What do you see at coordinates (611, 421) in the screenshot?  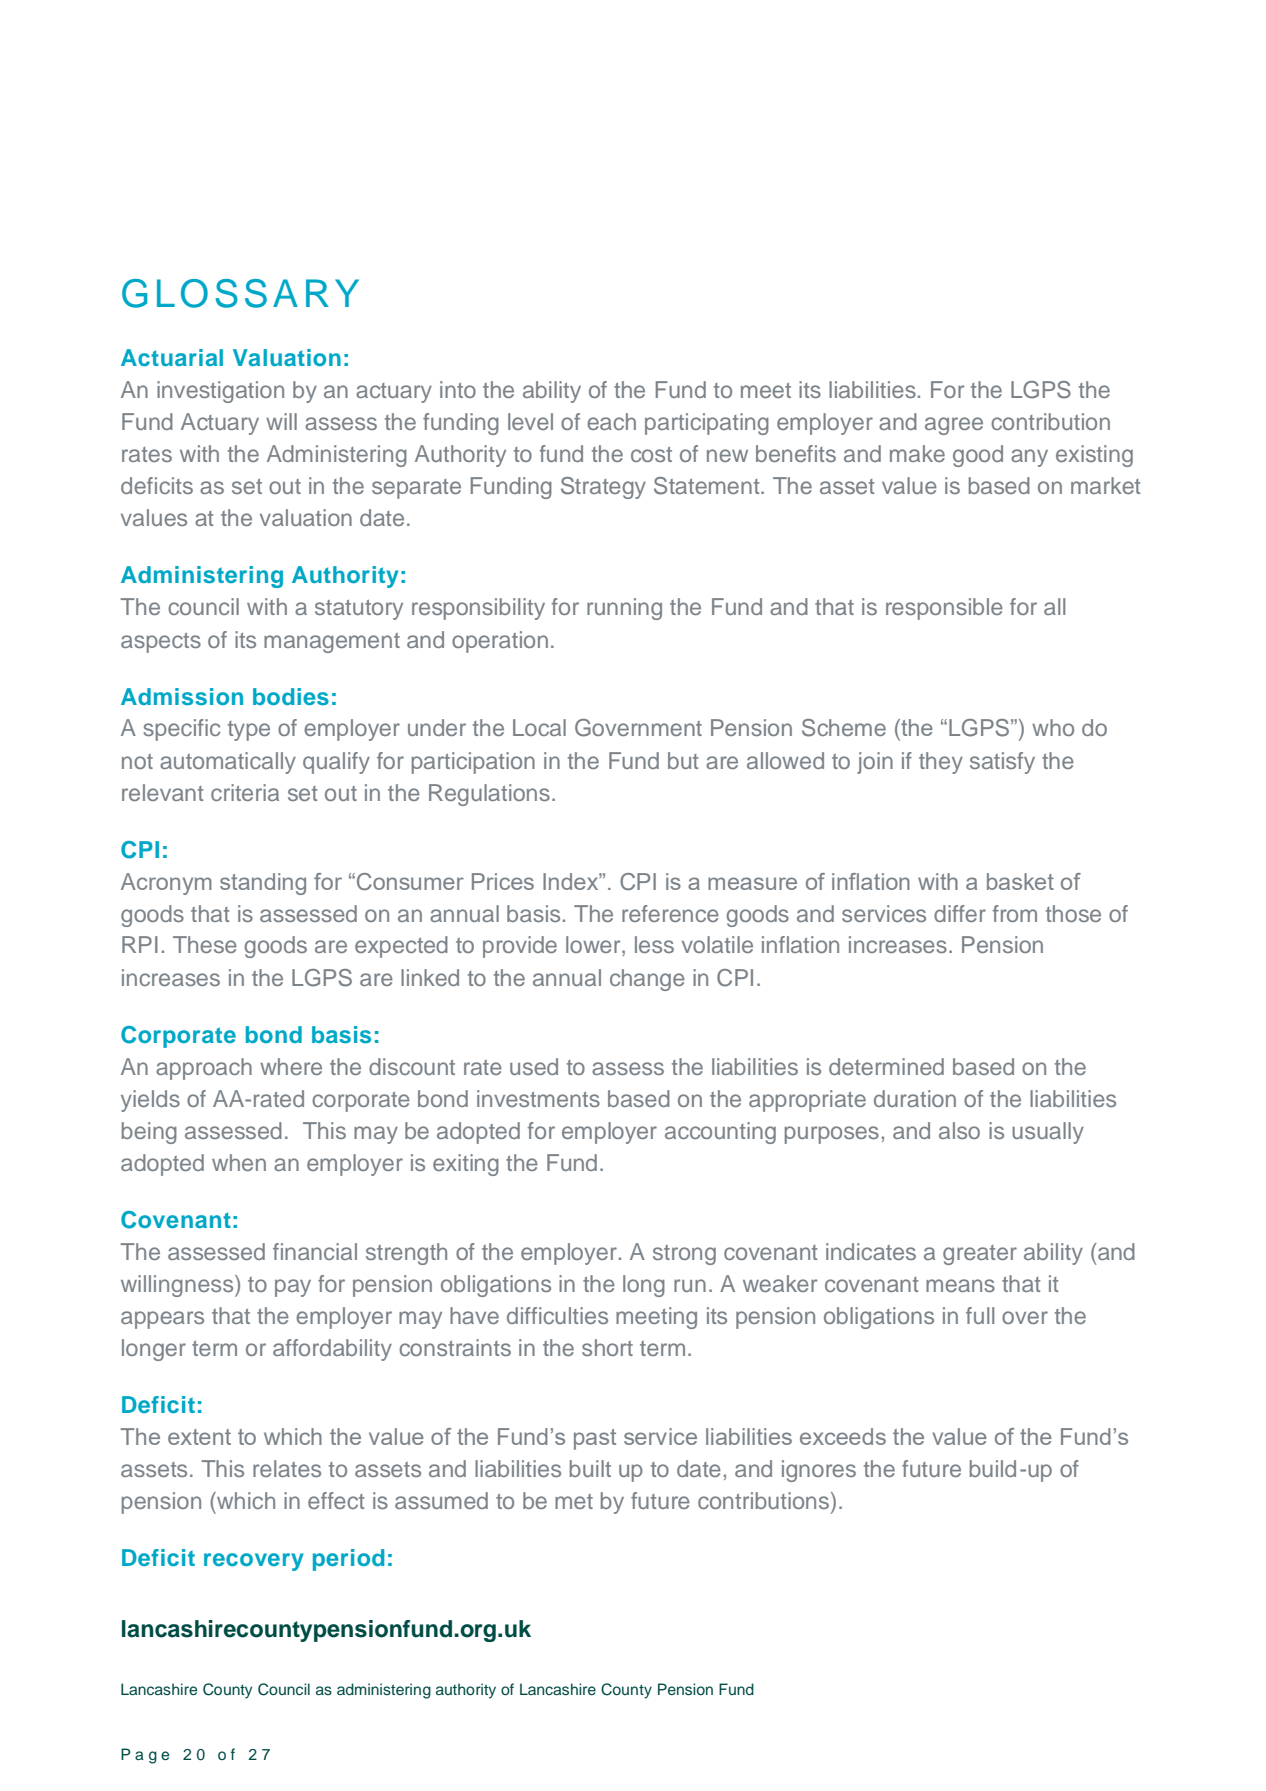 I see `each` at bounding box center [611, 421].
